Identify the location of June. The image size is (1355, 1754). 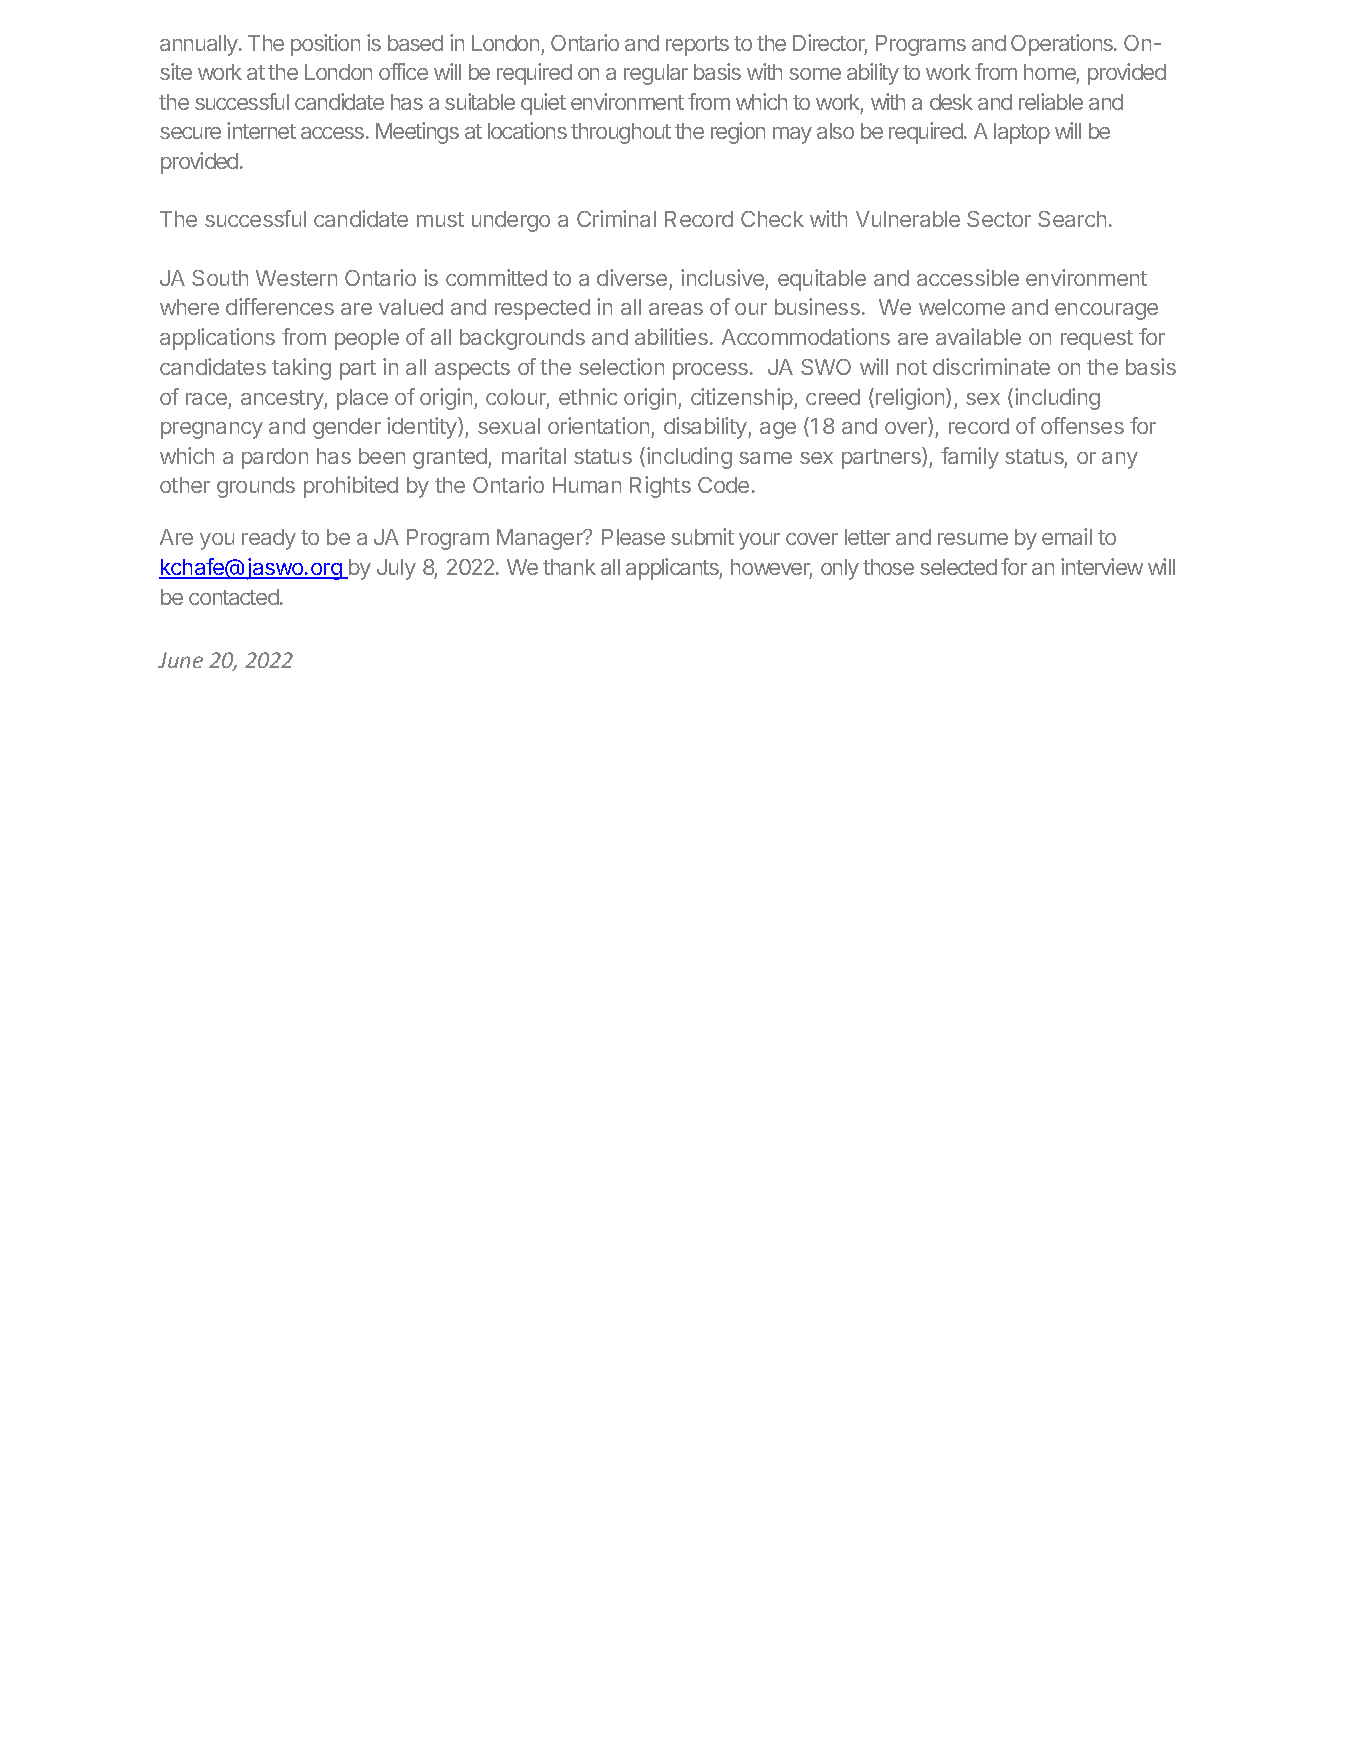
(180, 660).
